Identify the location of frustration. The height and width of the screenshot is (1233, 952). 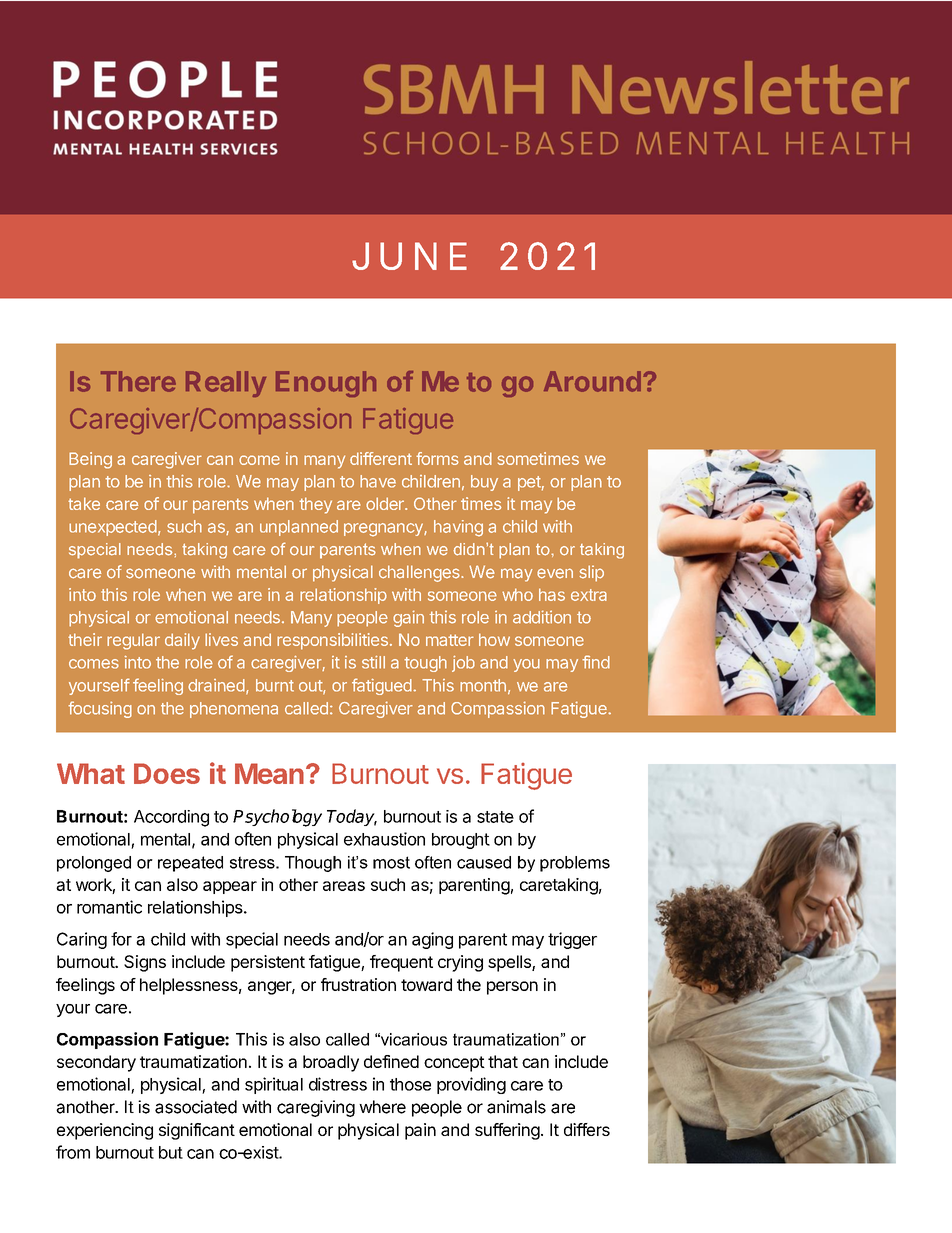
(358, 984).
